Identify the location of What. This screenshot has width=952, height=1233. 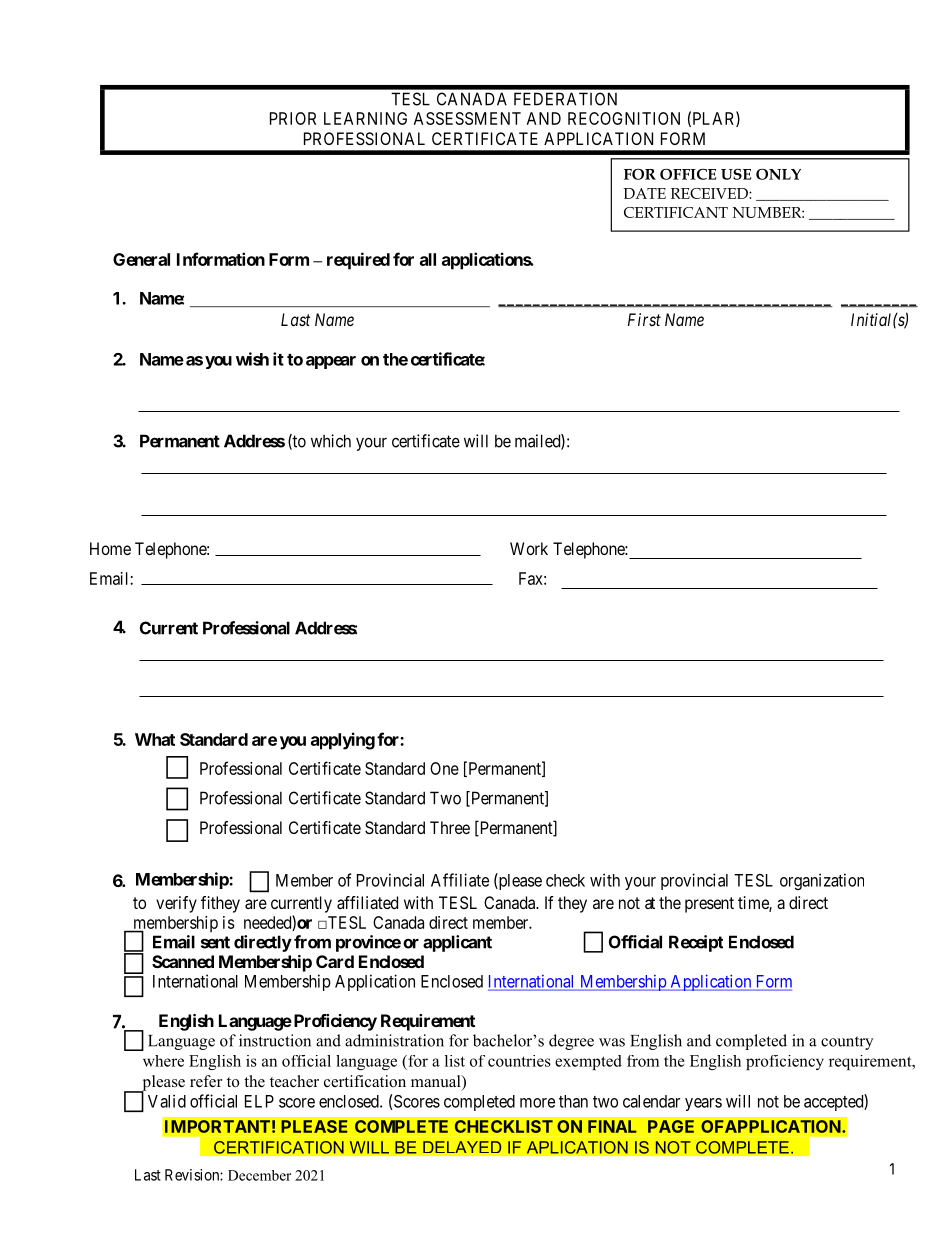
(155, 739).
